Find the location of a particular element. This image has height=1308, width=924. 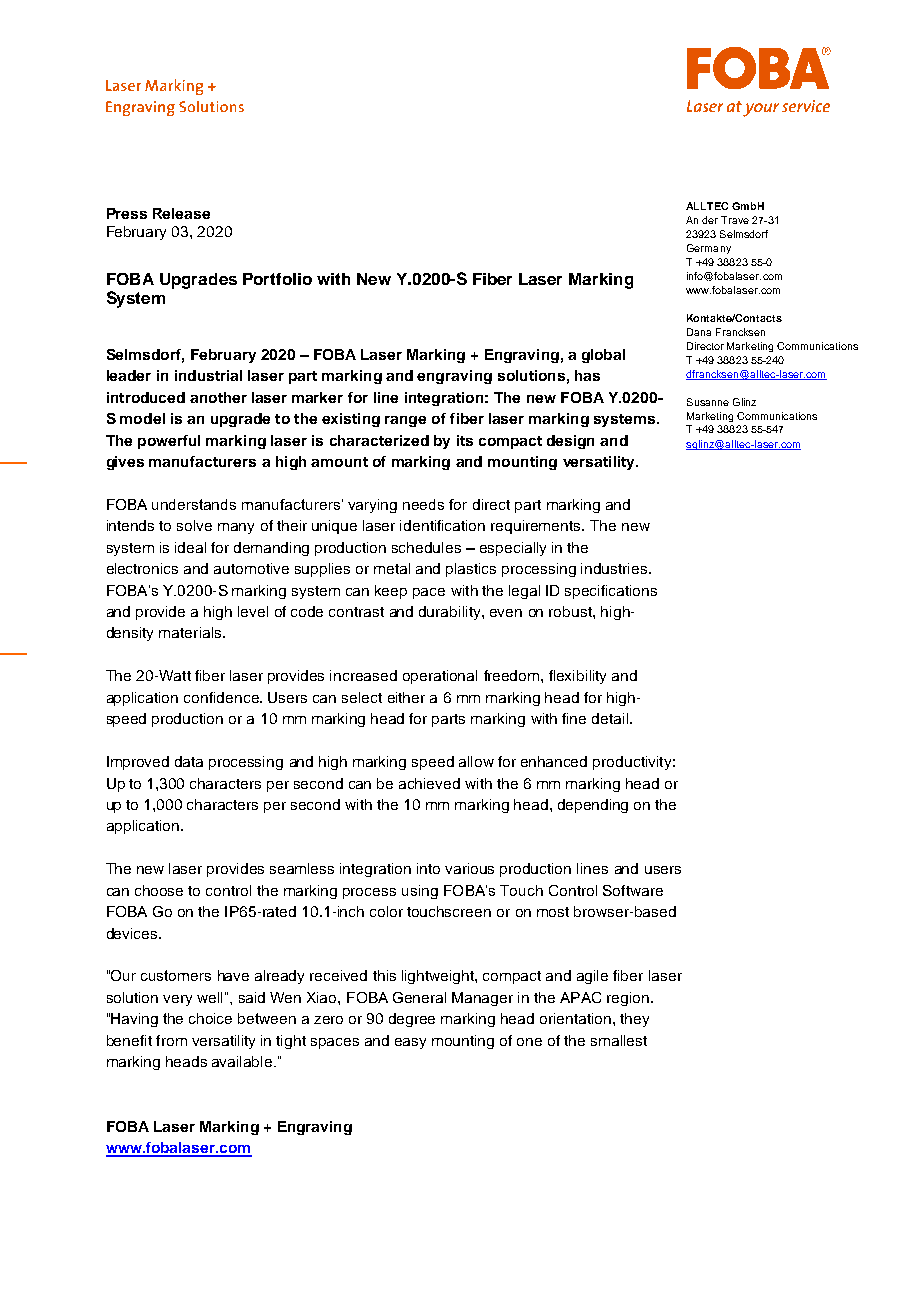

depending is located at coordinates (593, 806).
